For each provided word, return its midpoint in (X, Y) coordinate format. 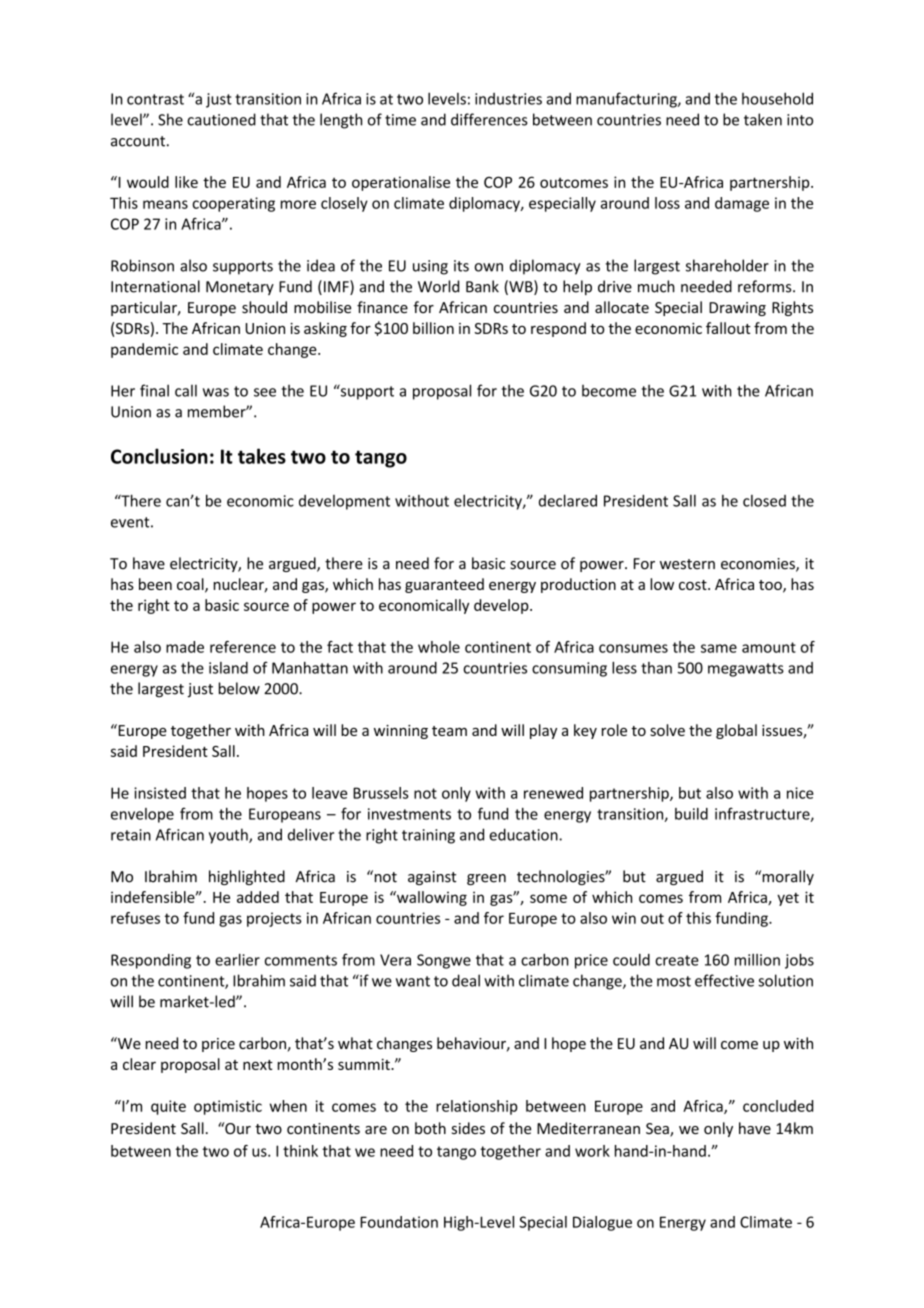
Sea (658, 1130)
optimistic (228, 1107)
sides (468, 1128)
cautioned (221, 119)
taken (763, 119)
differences (489, 119)
